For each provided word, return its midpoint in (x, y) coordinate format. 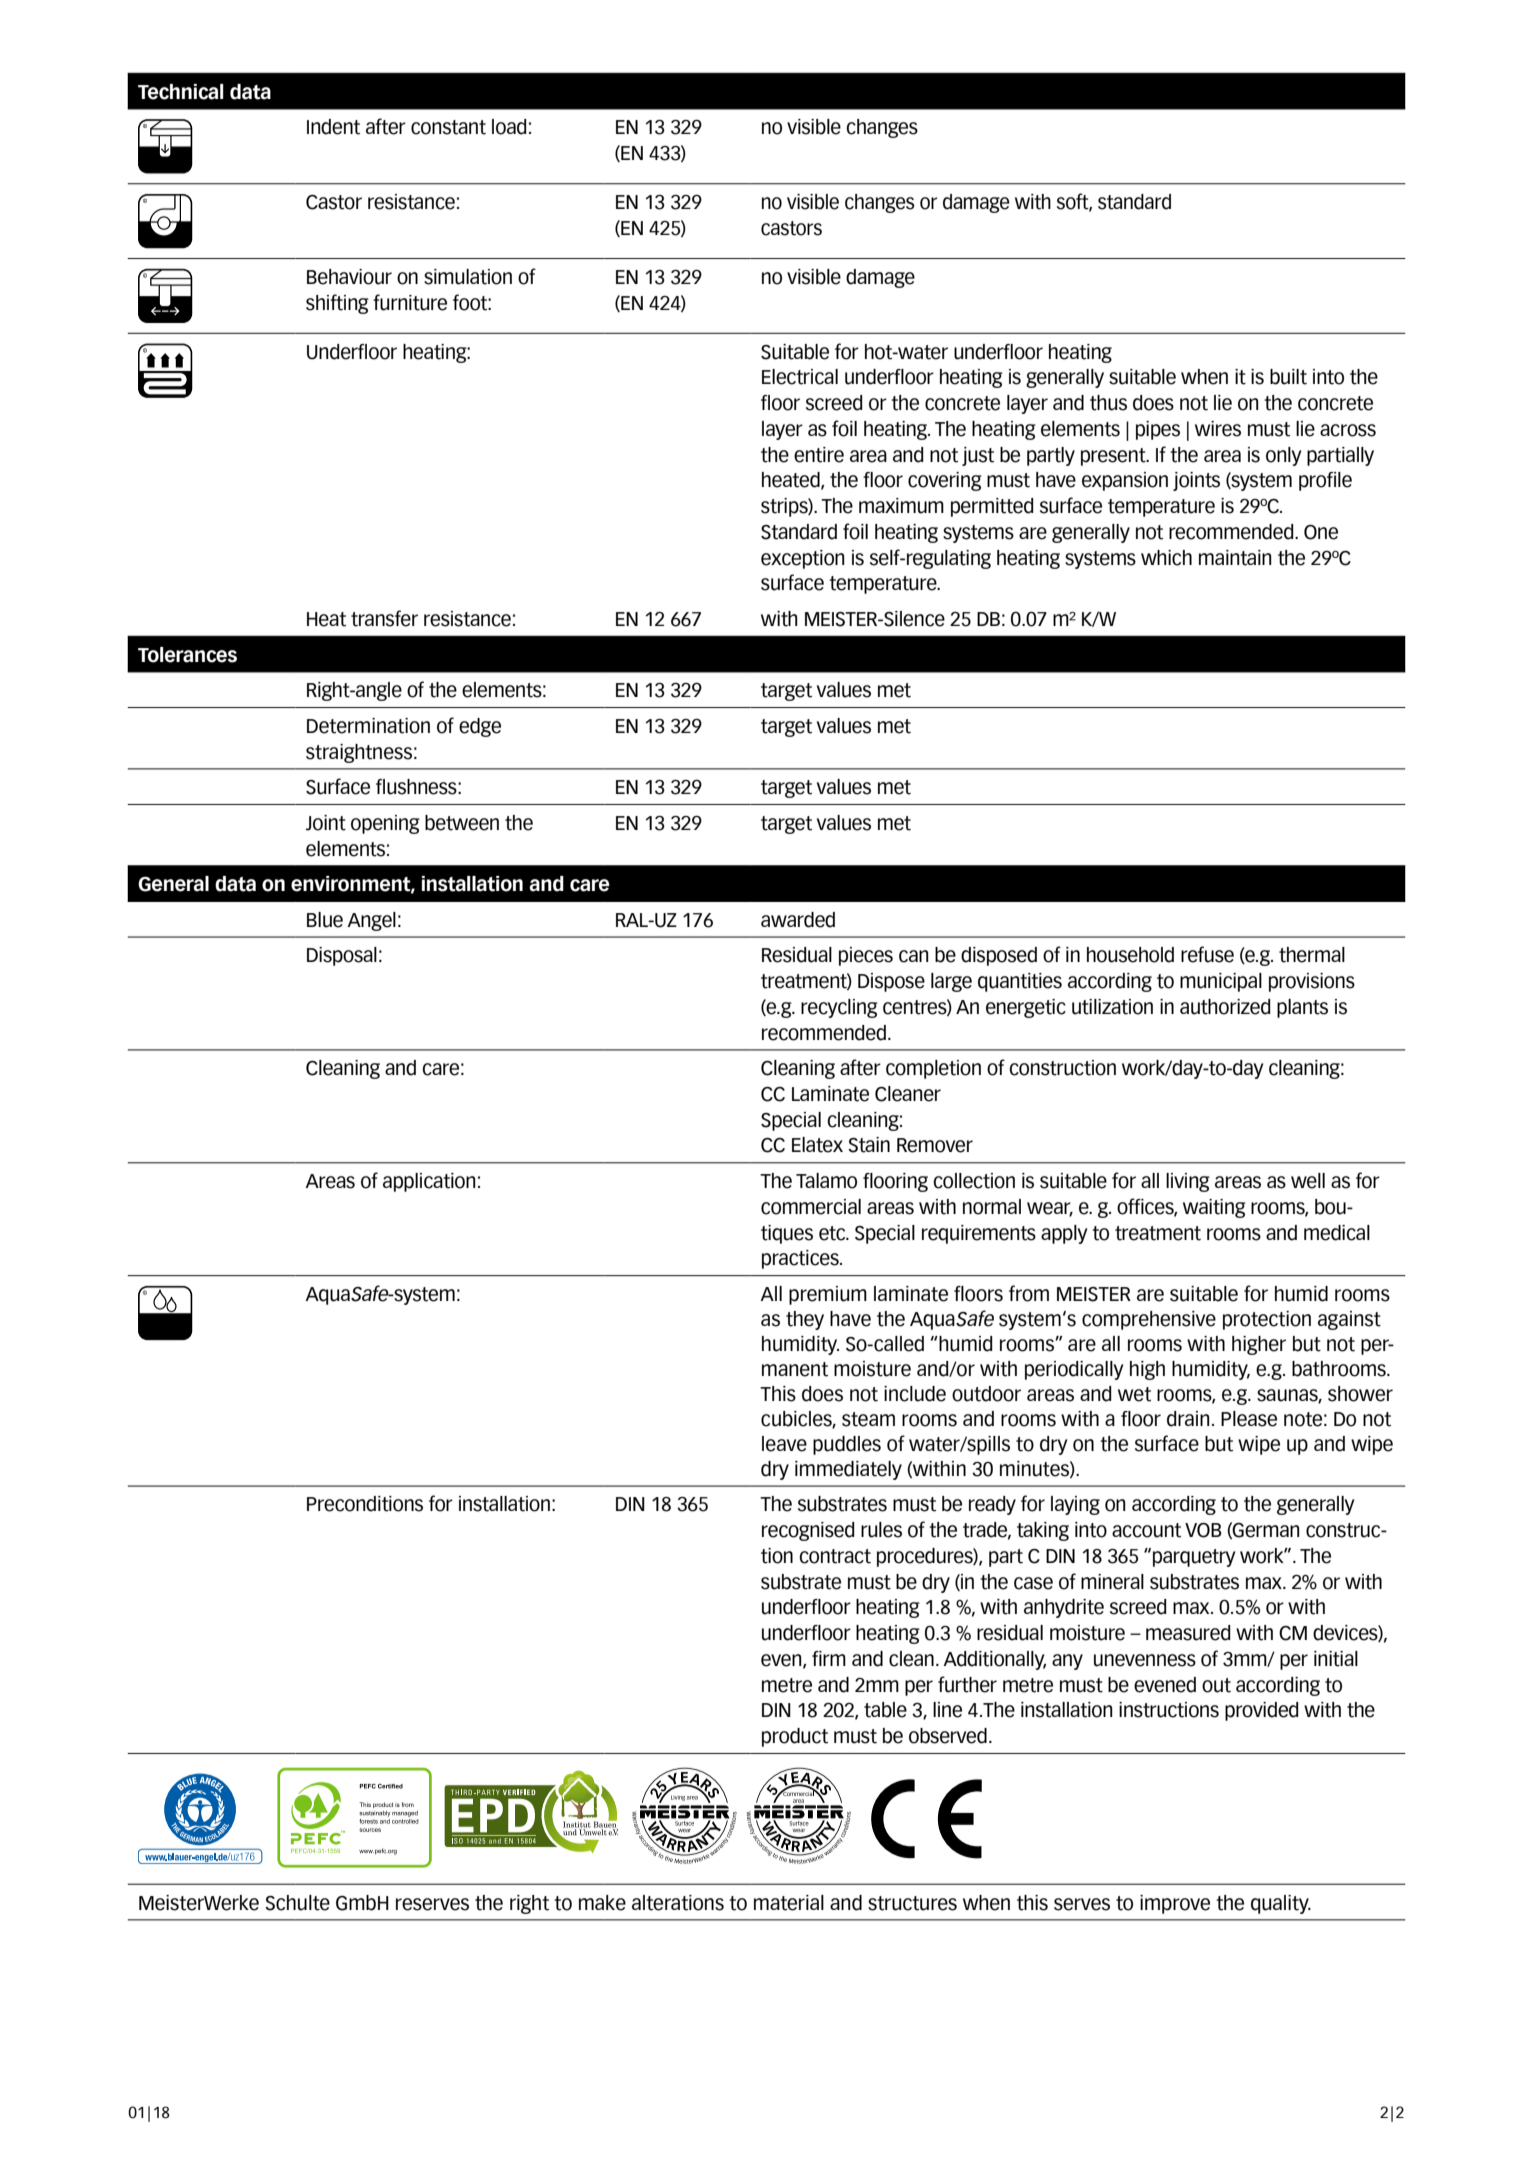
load (509, 127)
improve (1175, 1904)
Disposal (342, 956)
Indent (333, 127)
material (789, 1903)
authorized (1225, 1007)
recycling (839, 1008)
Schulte (297, 1903)
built (1288, 377)
